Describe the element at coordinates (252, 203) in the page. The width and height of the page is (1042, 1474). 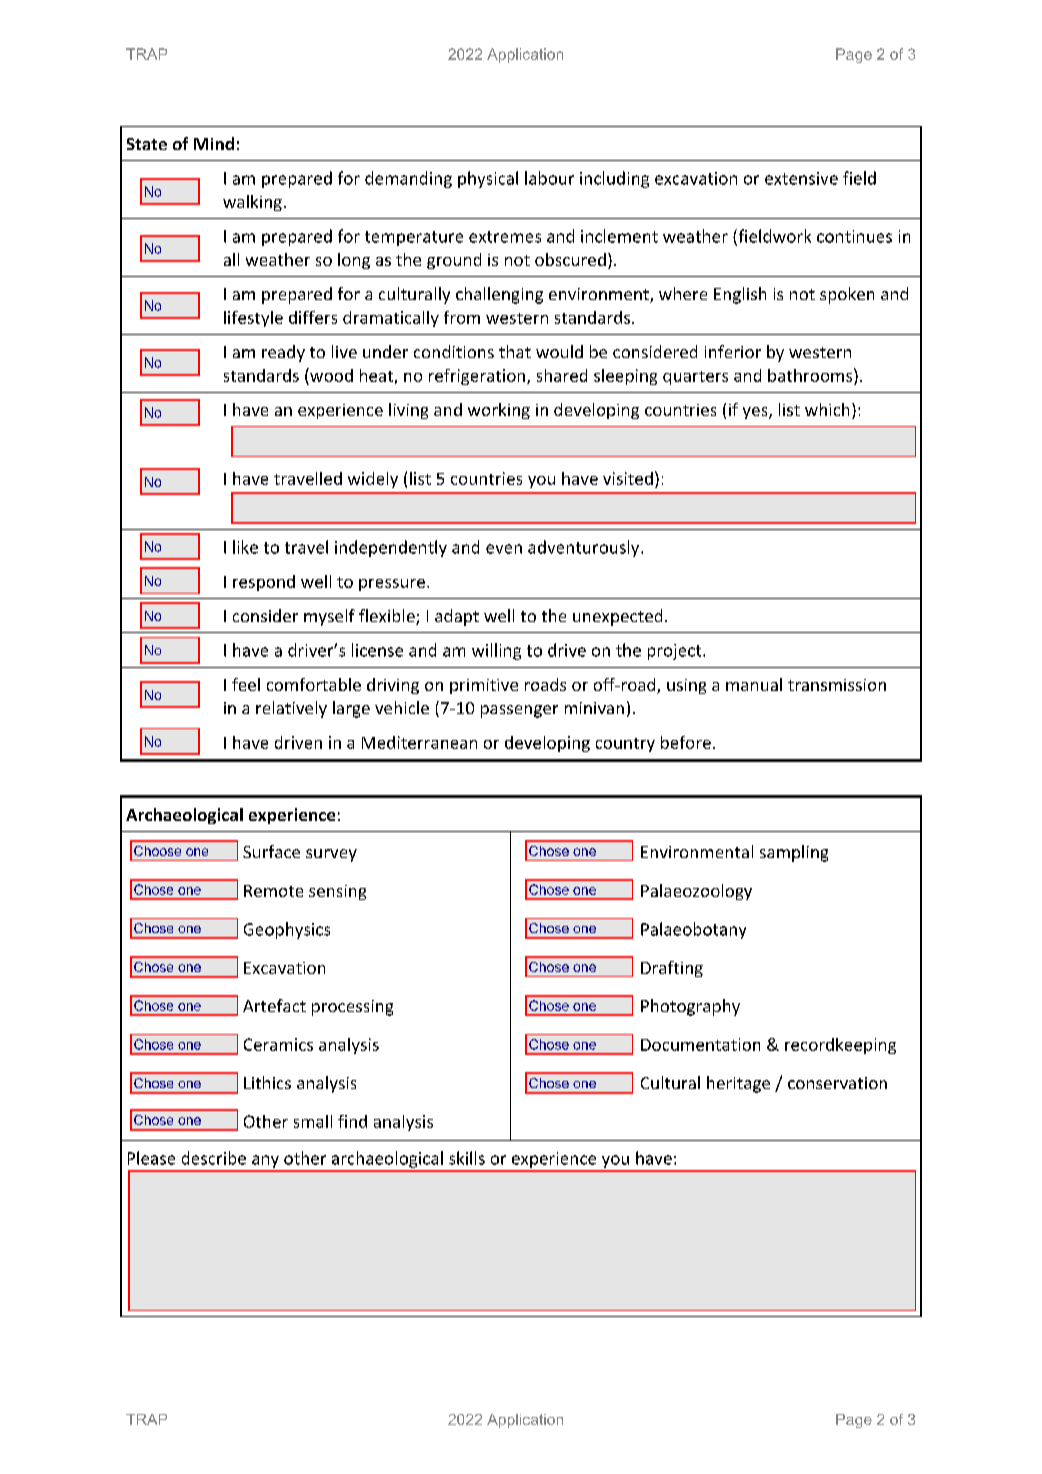
I see `walking` at that location.
